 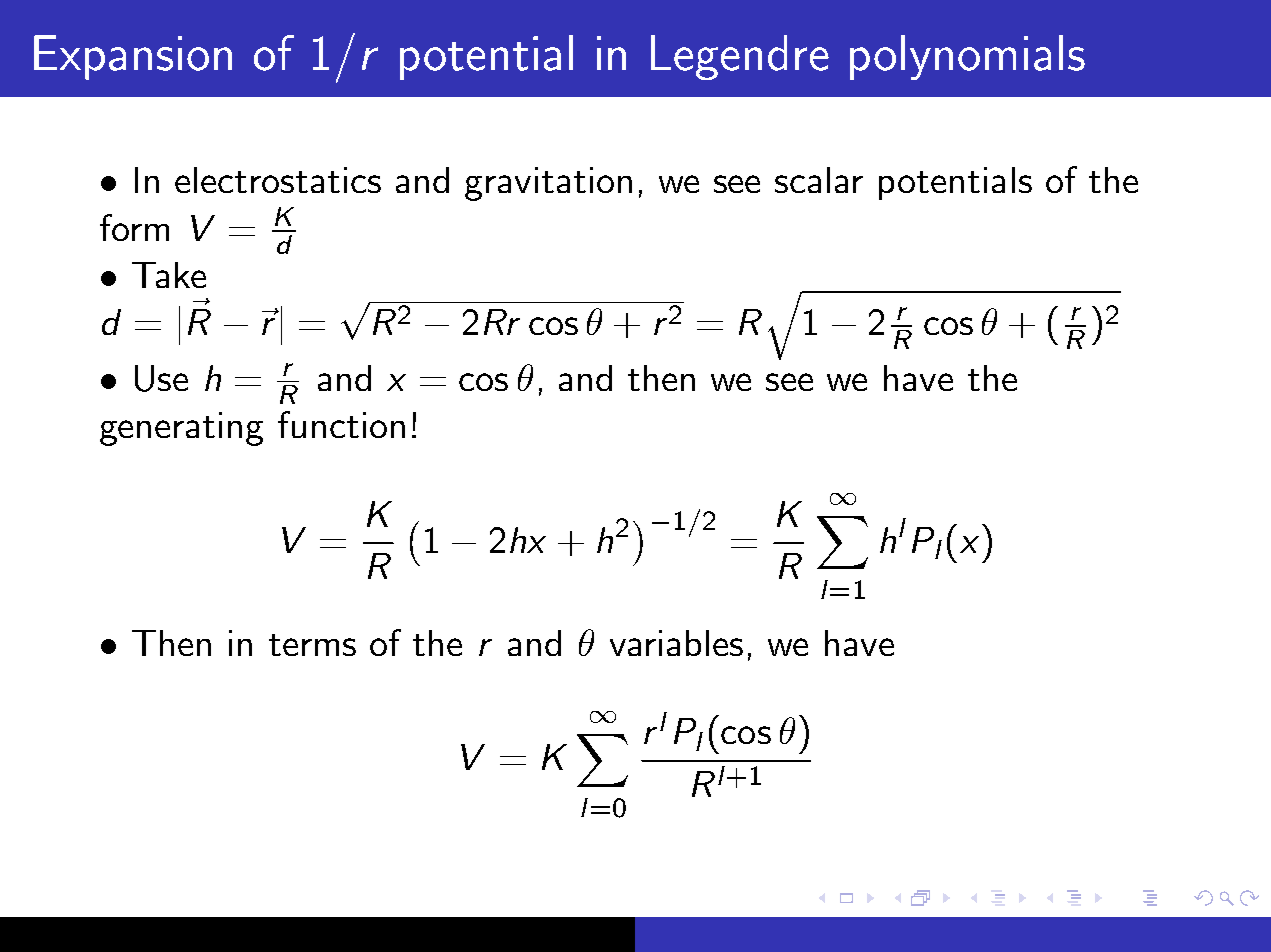 I want to click on polynomials, so click(x=967, y=57).
